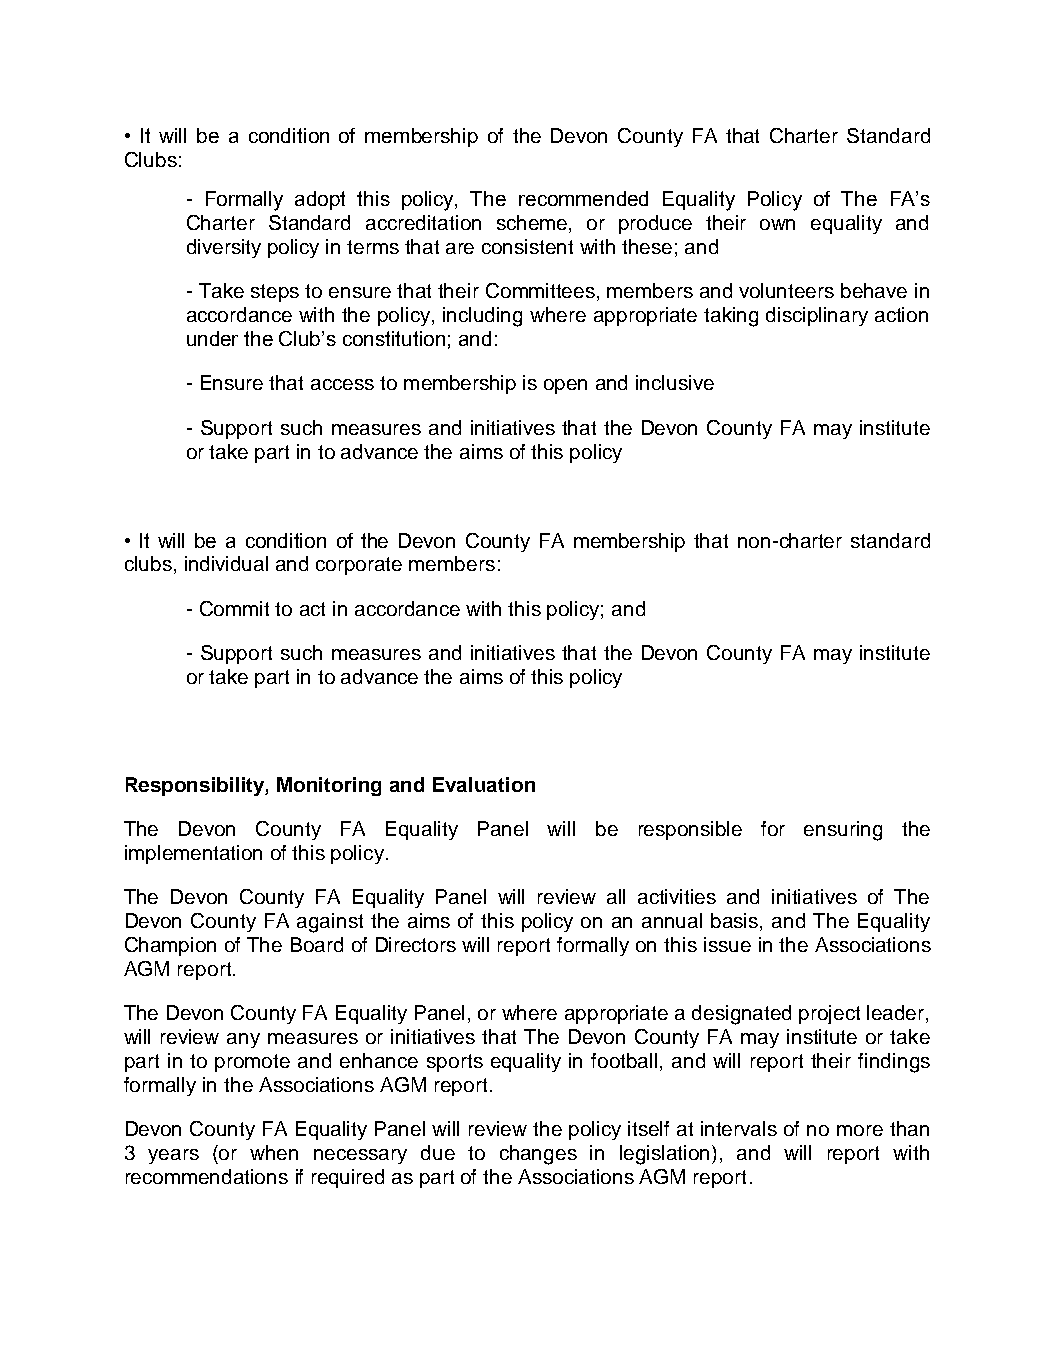 This image has height=1365, width=1055. Describe the element at coordinates (484, 784) in the image. I see `Evaluation` at that location.
